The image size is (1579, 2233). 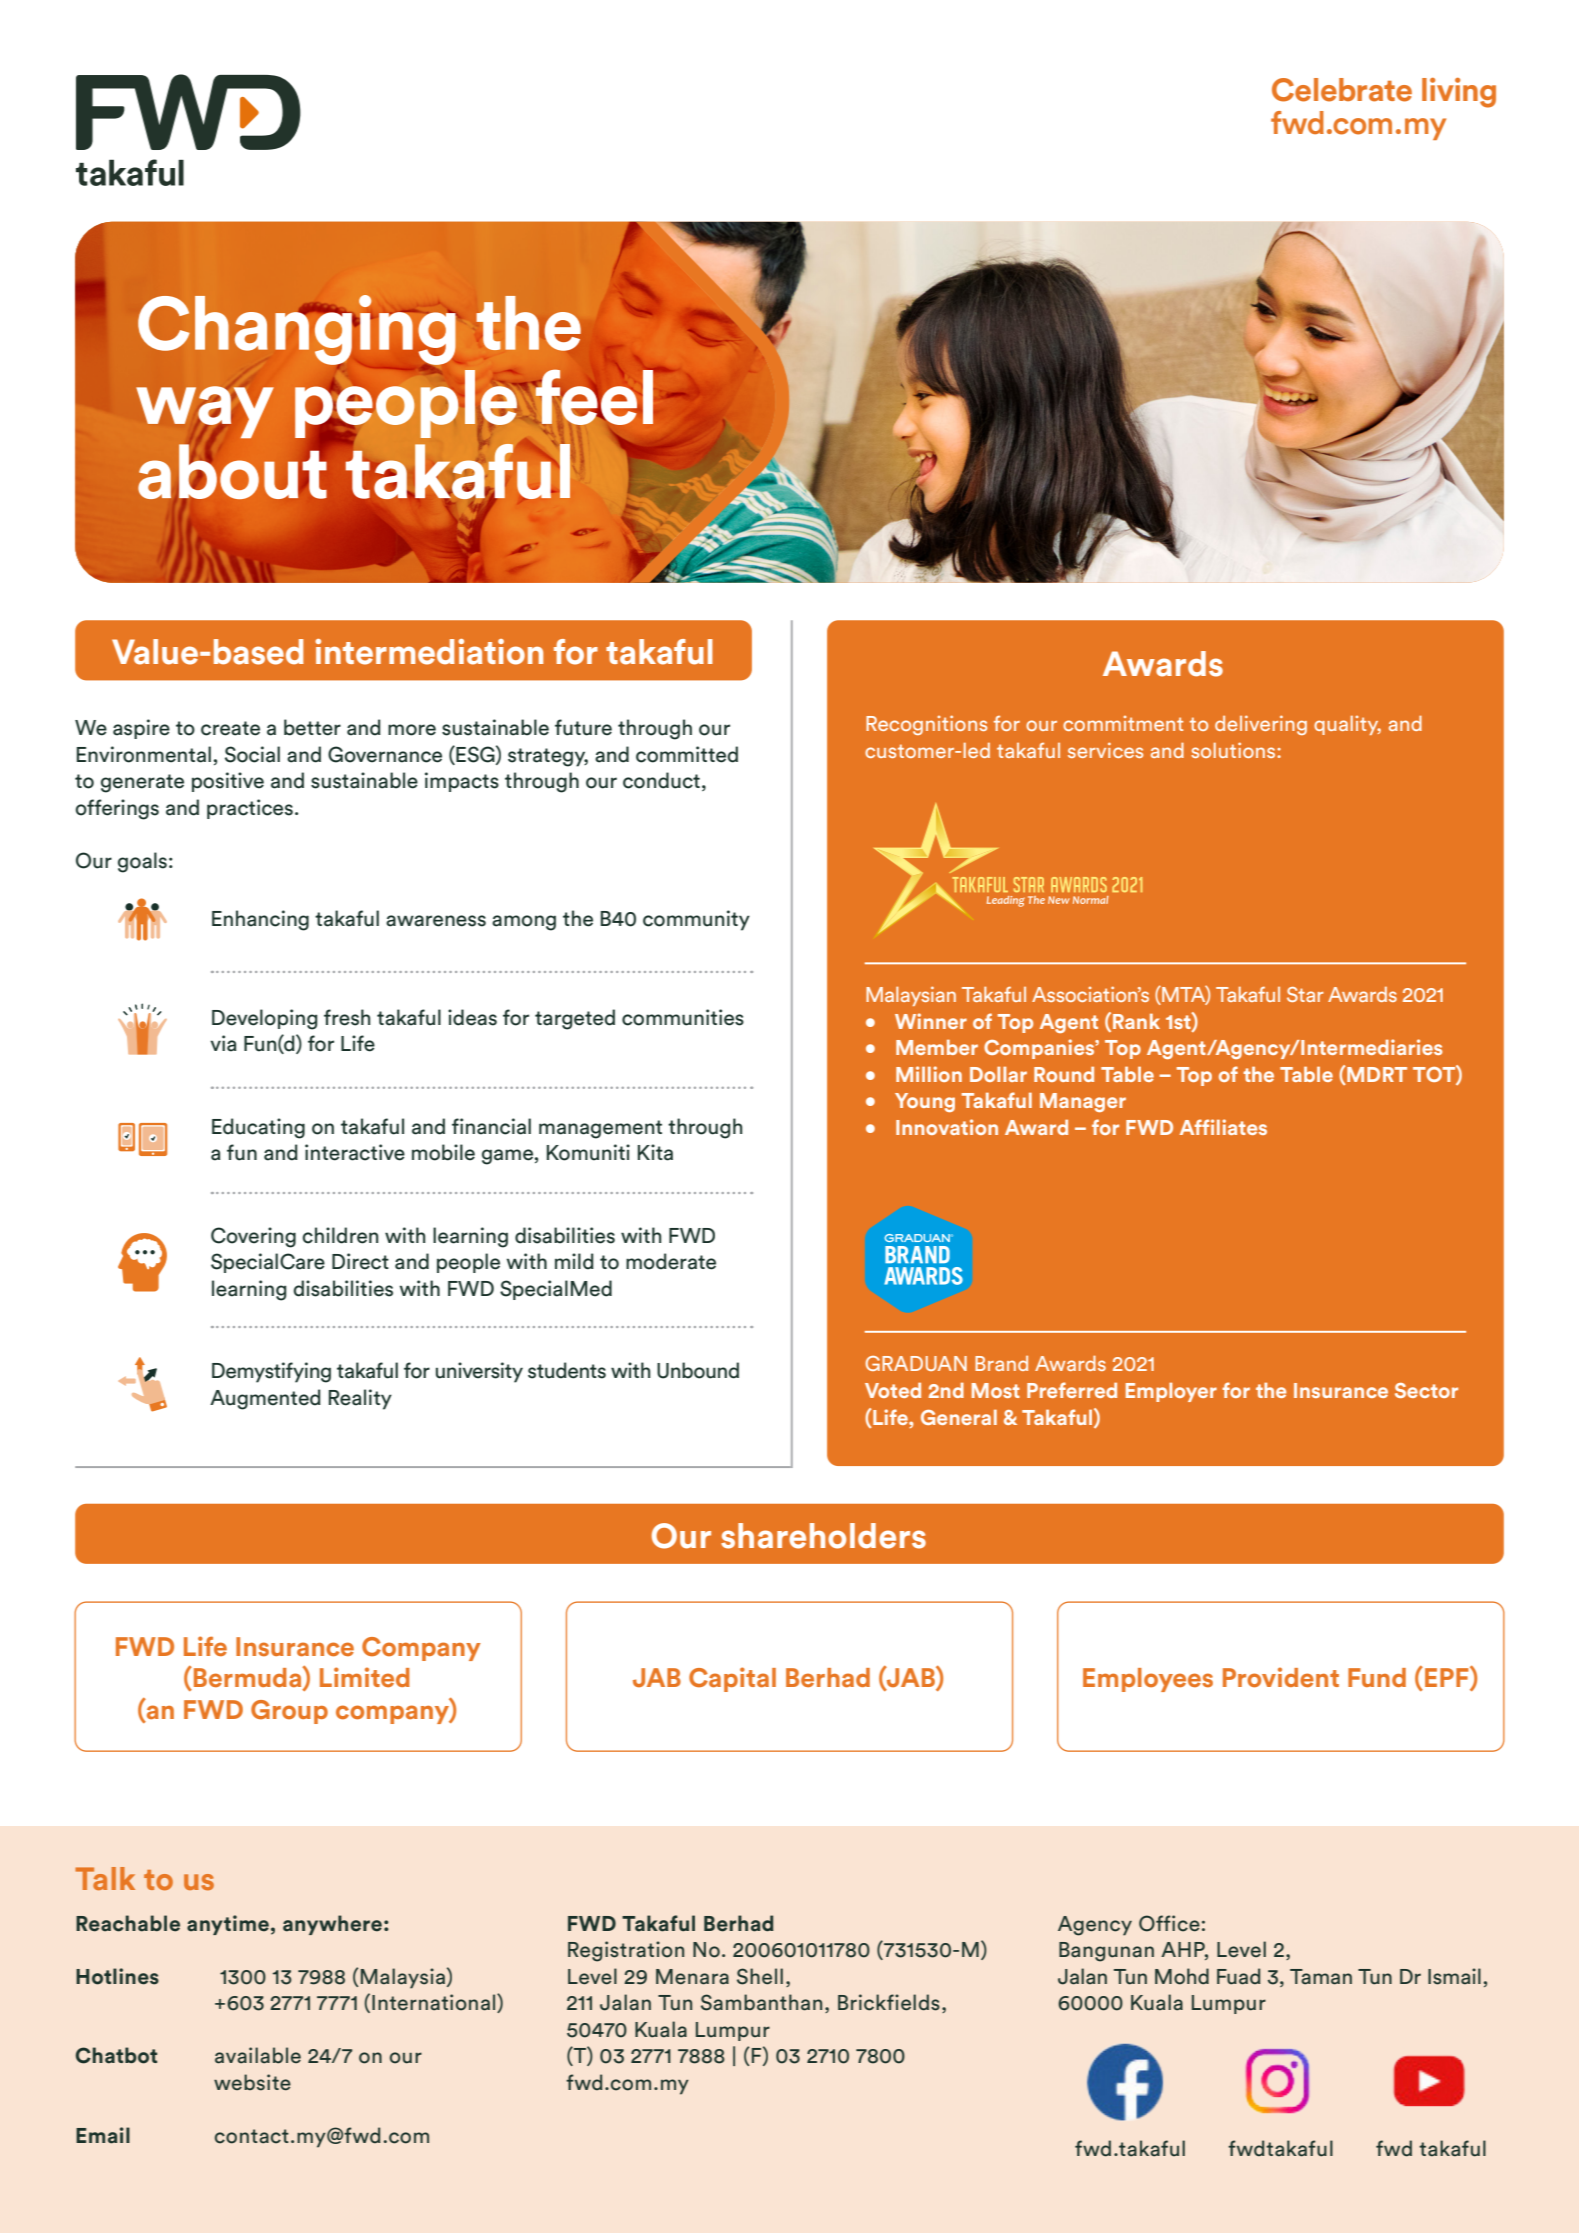 What do you see at coordinates (593, 396) in the page?
I see `feel` at bounding box center [593, 396].
